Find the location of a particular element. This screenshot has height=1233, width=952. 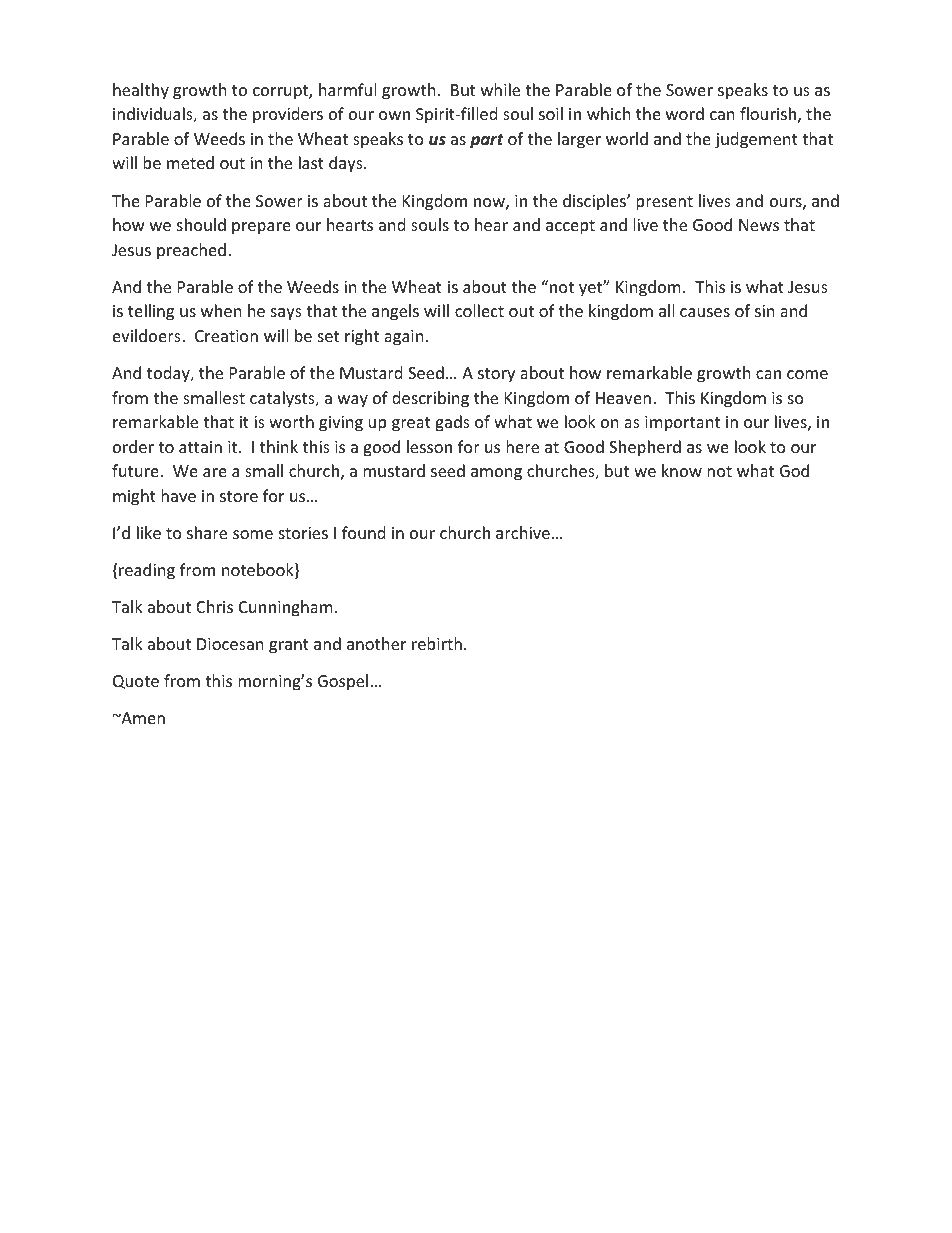

grant is located at coordinates (289, 646).
